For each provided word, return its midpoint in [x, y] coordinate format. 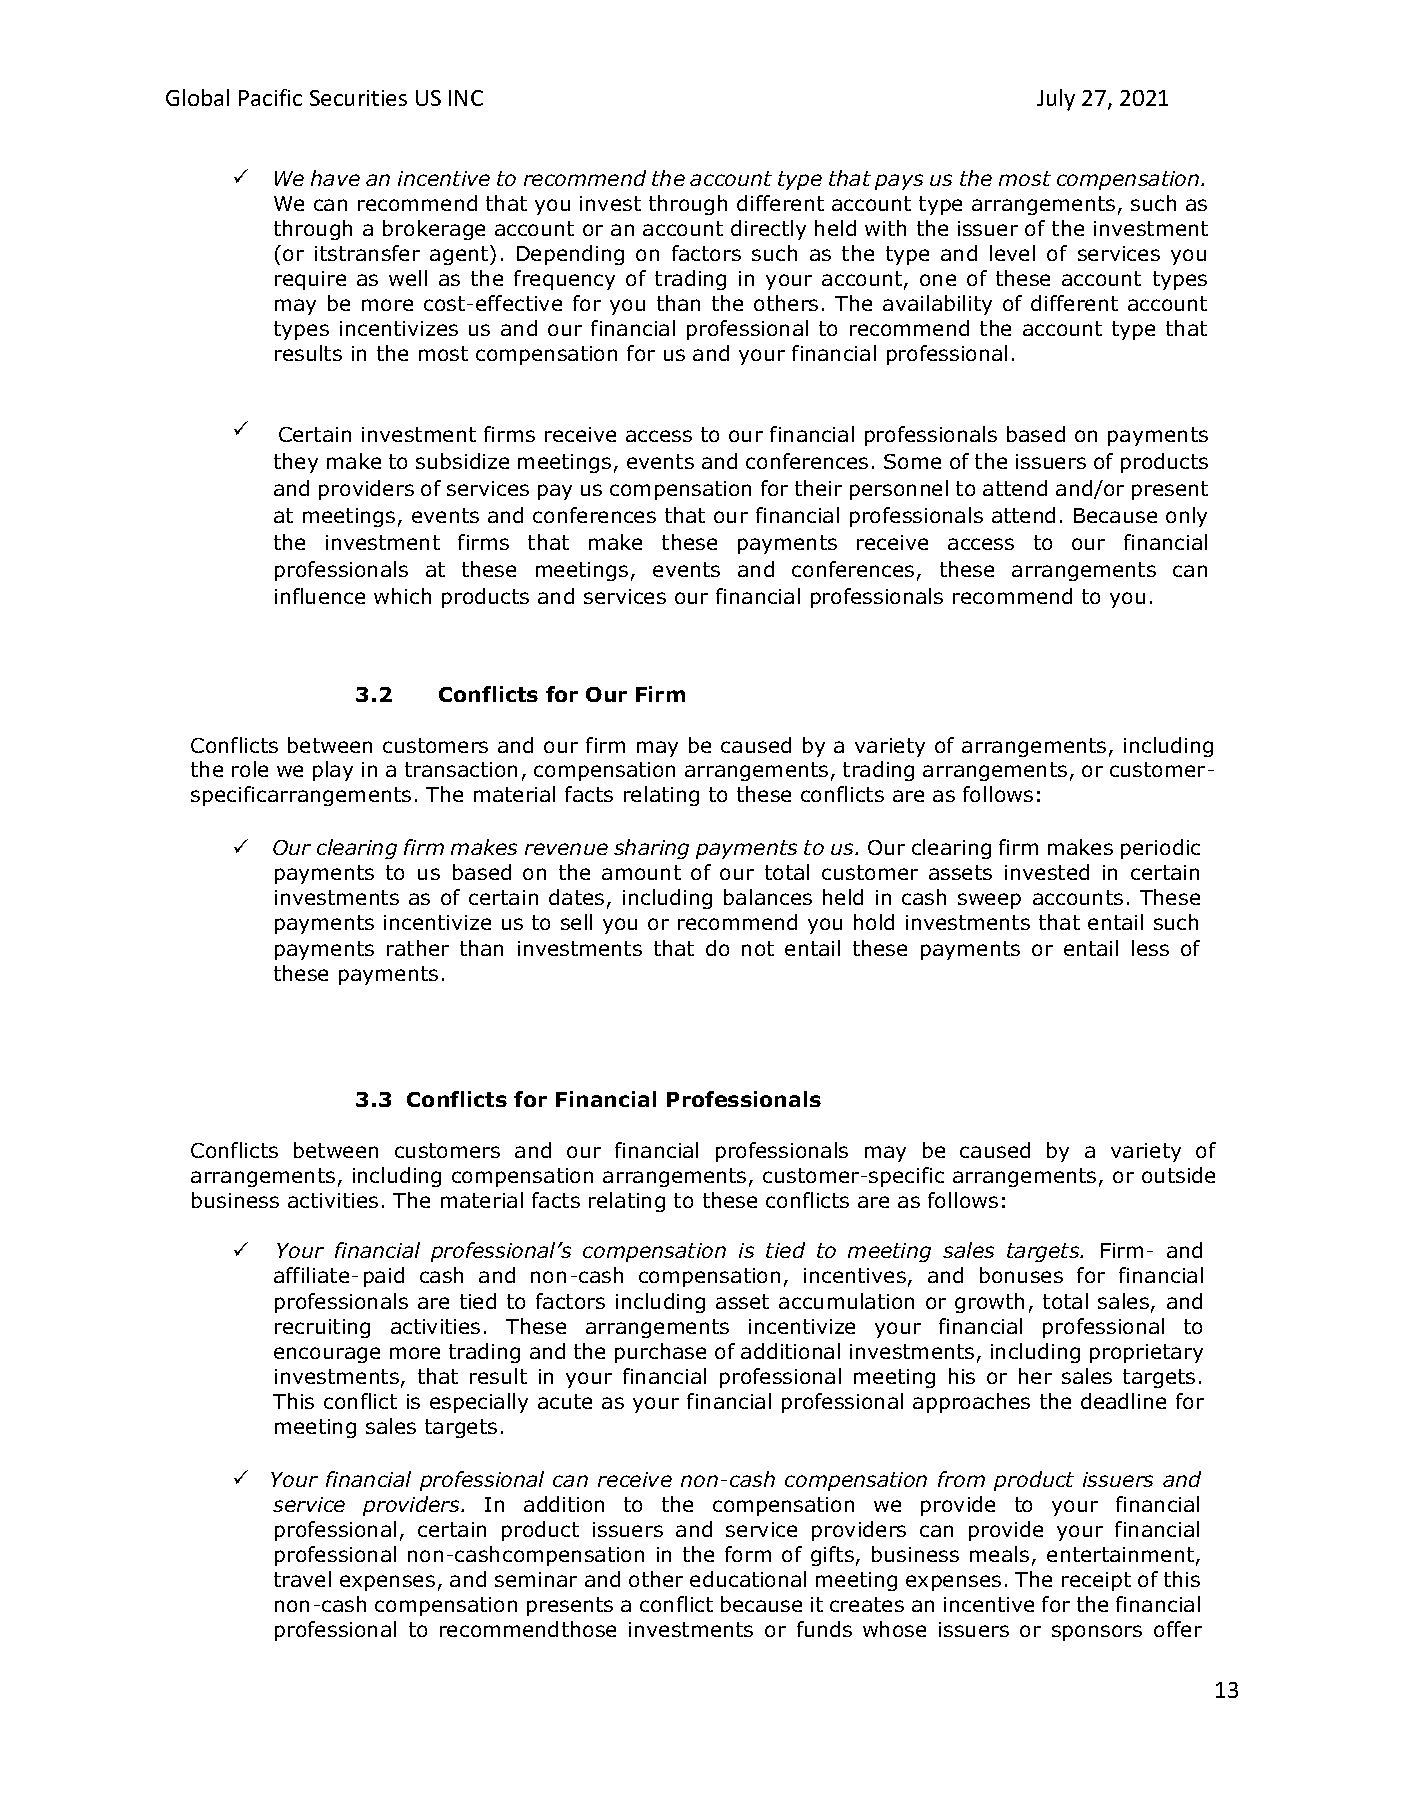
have [335, 178]
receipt [1096, 1581]
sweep [989, 901]
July [1056, 100]
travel [302, 1579]
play [333, 771]
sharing [651, 849]
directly [768, 230]
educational [748, 1579]
